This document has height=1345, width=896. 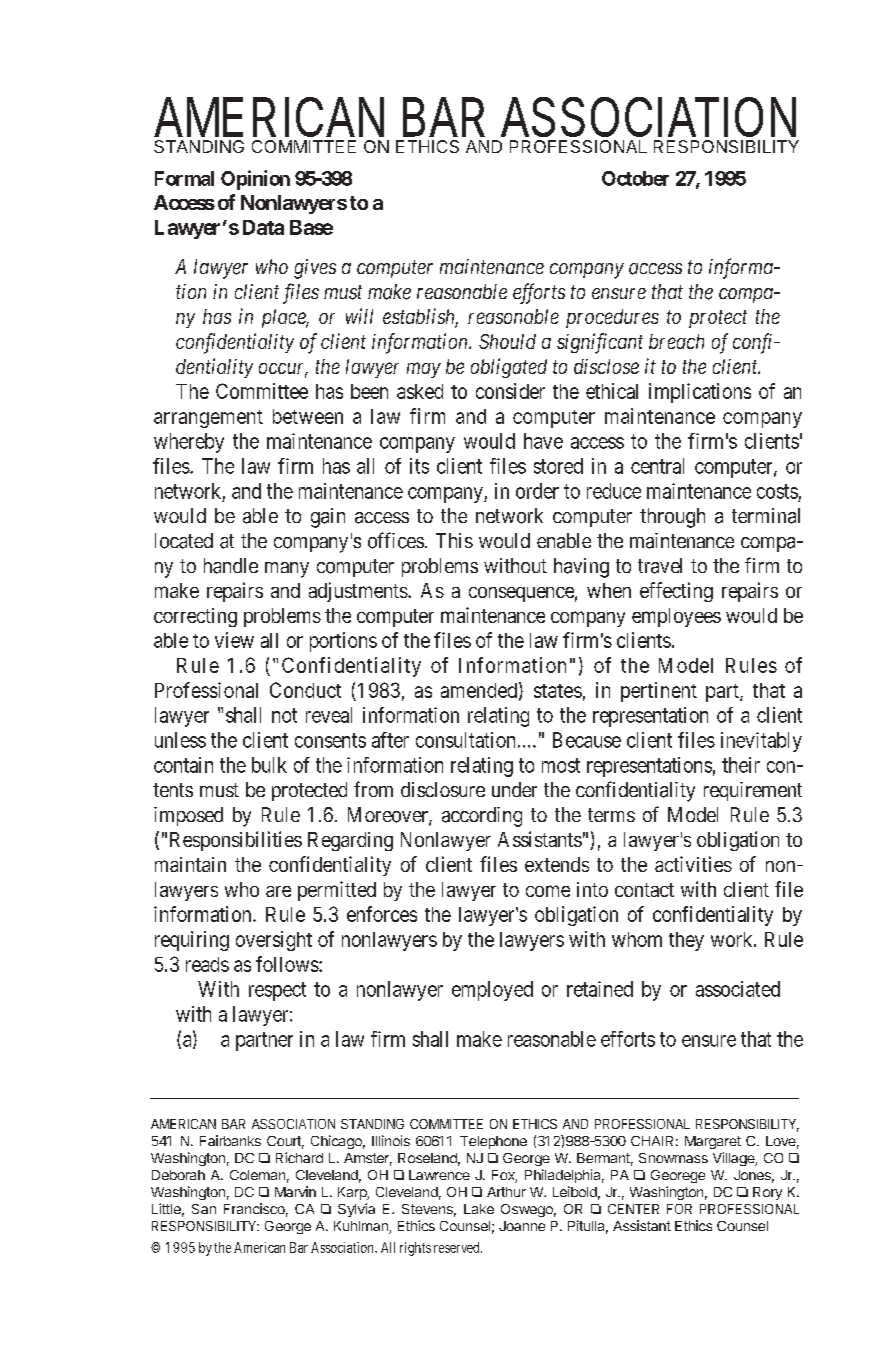 I want to click on San, so click(x=204, y=1209).
